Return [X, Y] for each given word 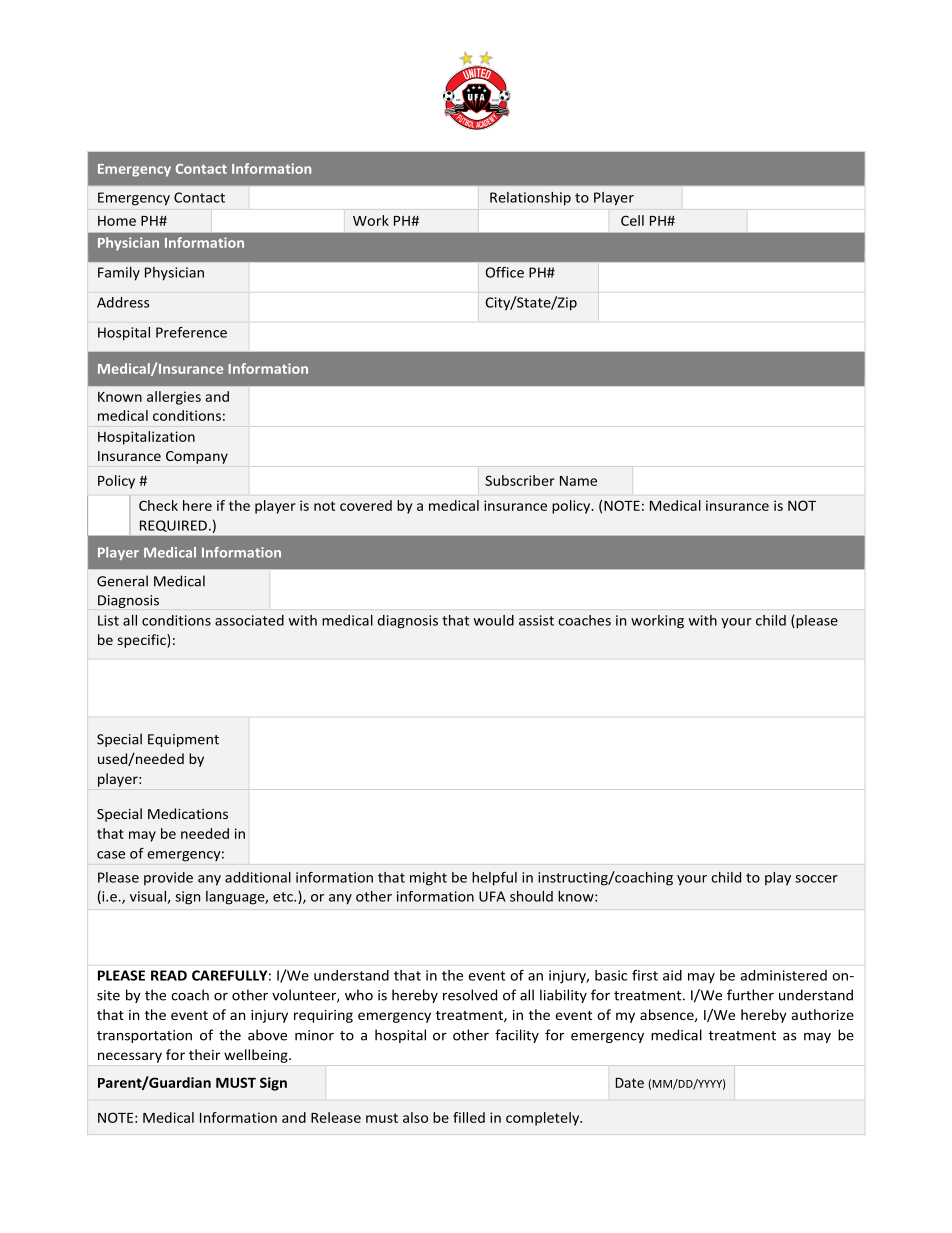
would [493, 620]
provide [168, 878]
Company [197, 457]
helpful [494, 879]
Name [578, 481]
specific [143, 641]
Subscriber [520, 480]
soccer [816, 879]
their [204, 1054]
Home [117, 221]
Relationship [530, 199]
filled [469, 1117]
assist [536, 620]
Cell [632, 220]
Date [630, 1083]
